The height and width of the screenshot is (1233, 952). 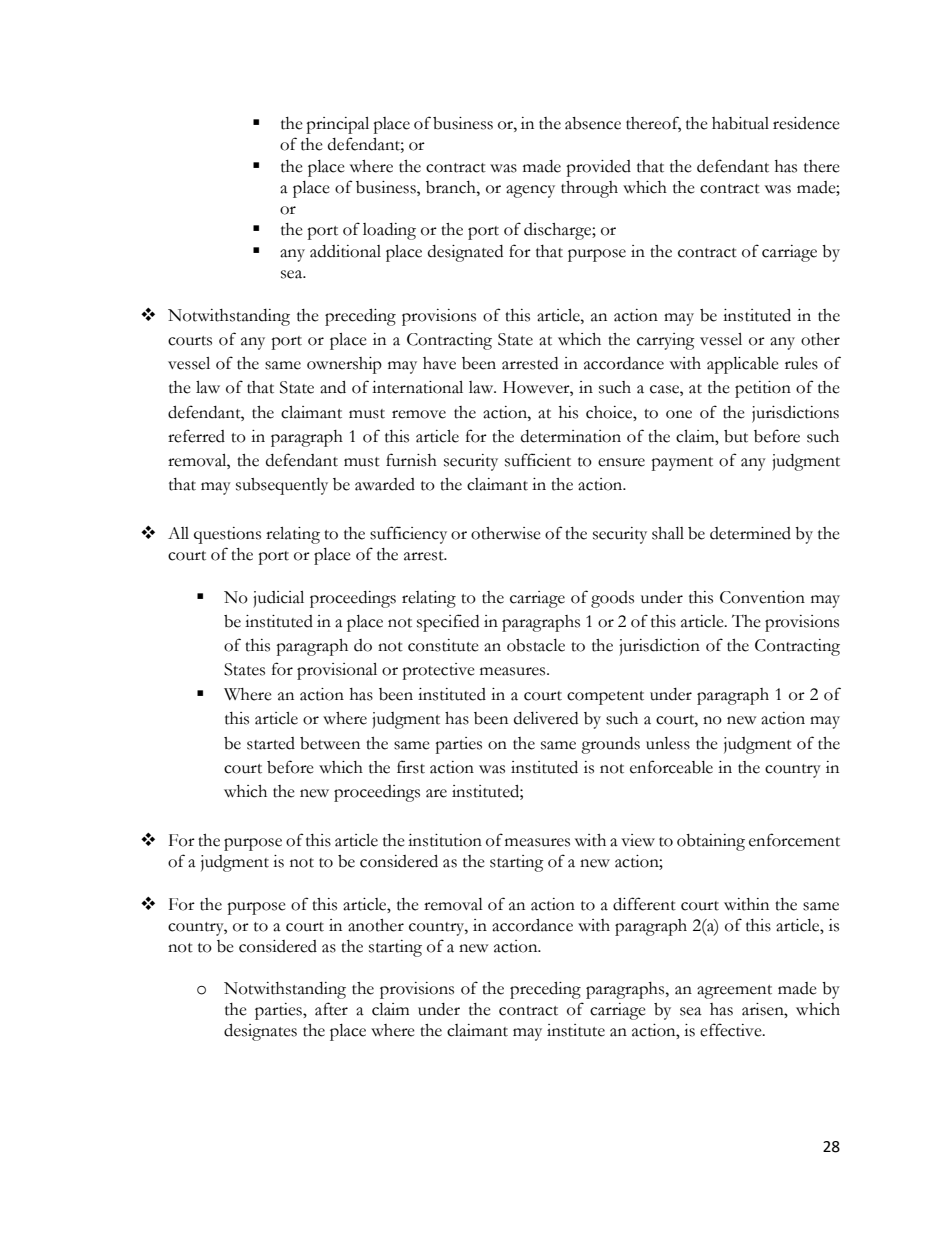 What do you see at coordinates (331, 1009) in the screenshot?
I see `after` at bounding box center [331, 1009].
